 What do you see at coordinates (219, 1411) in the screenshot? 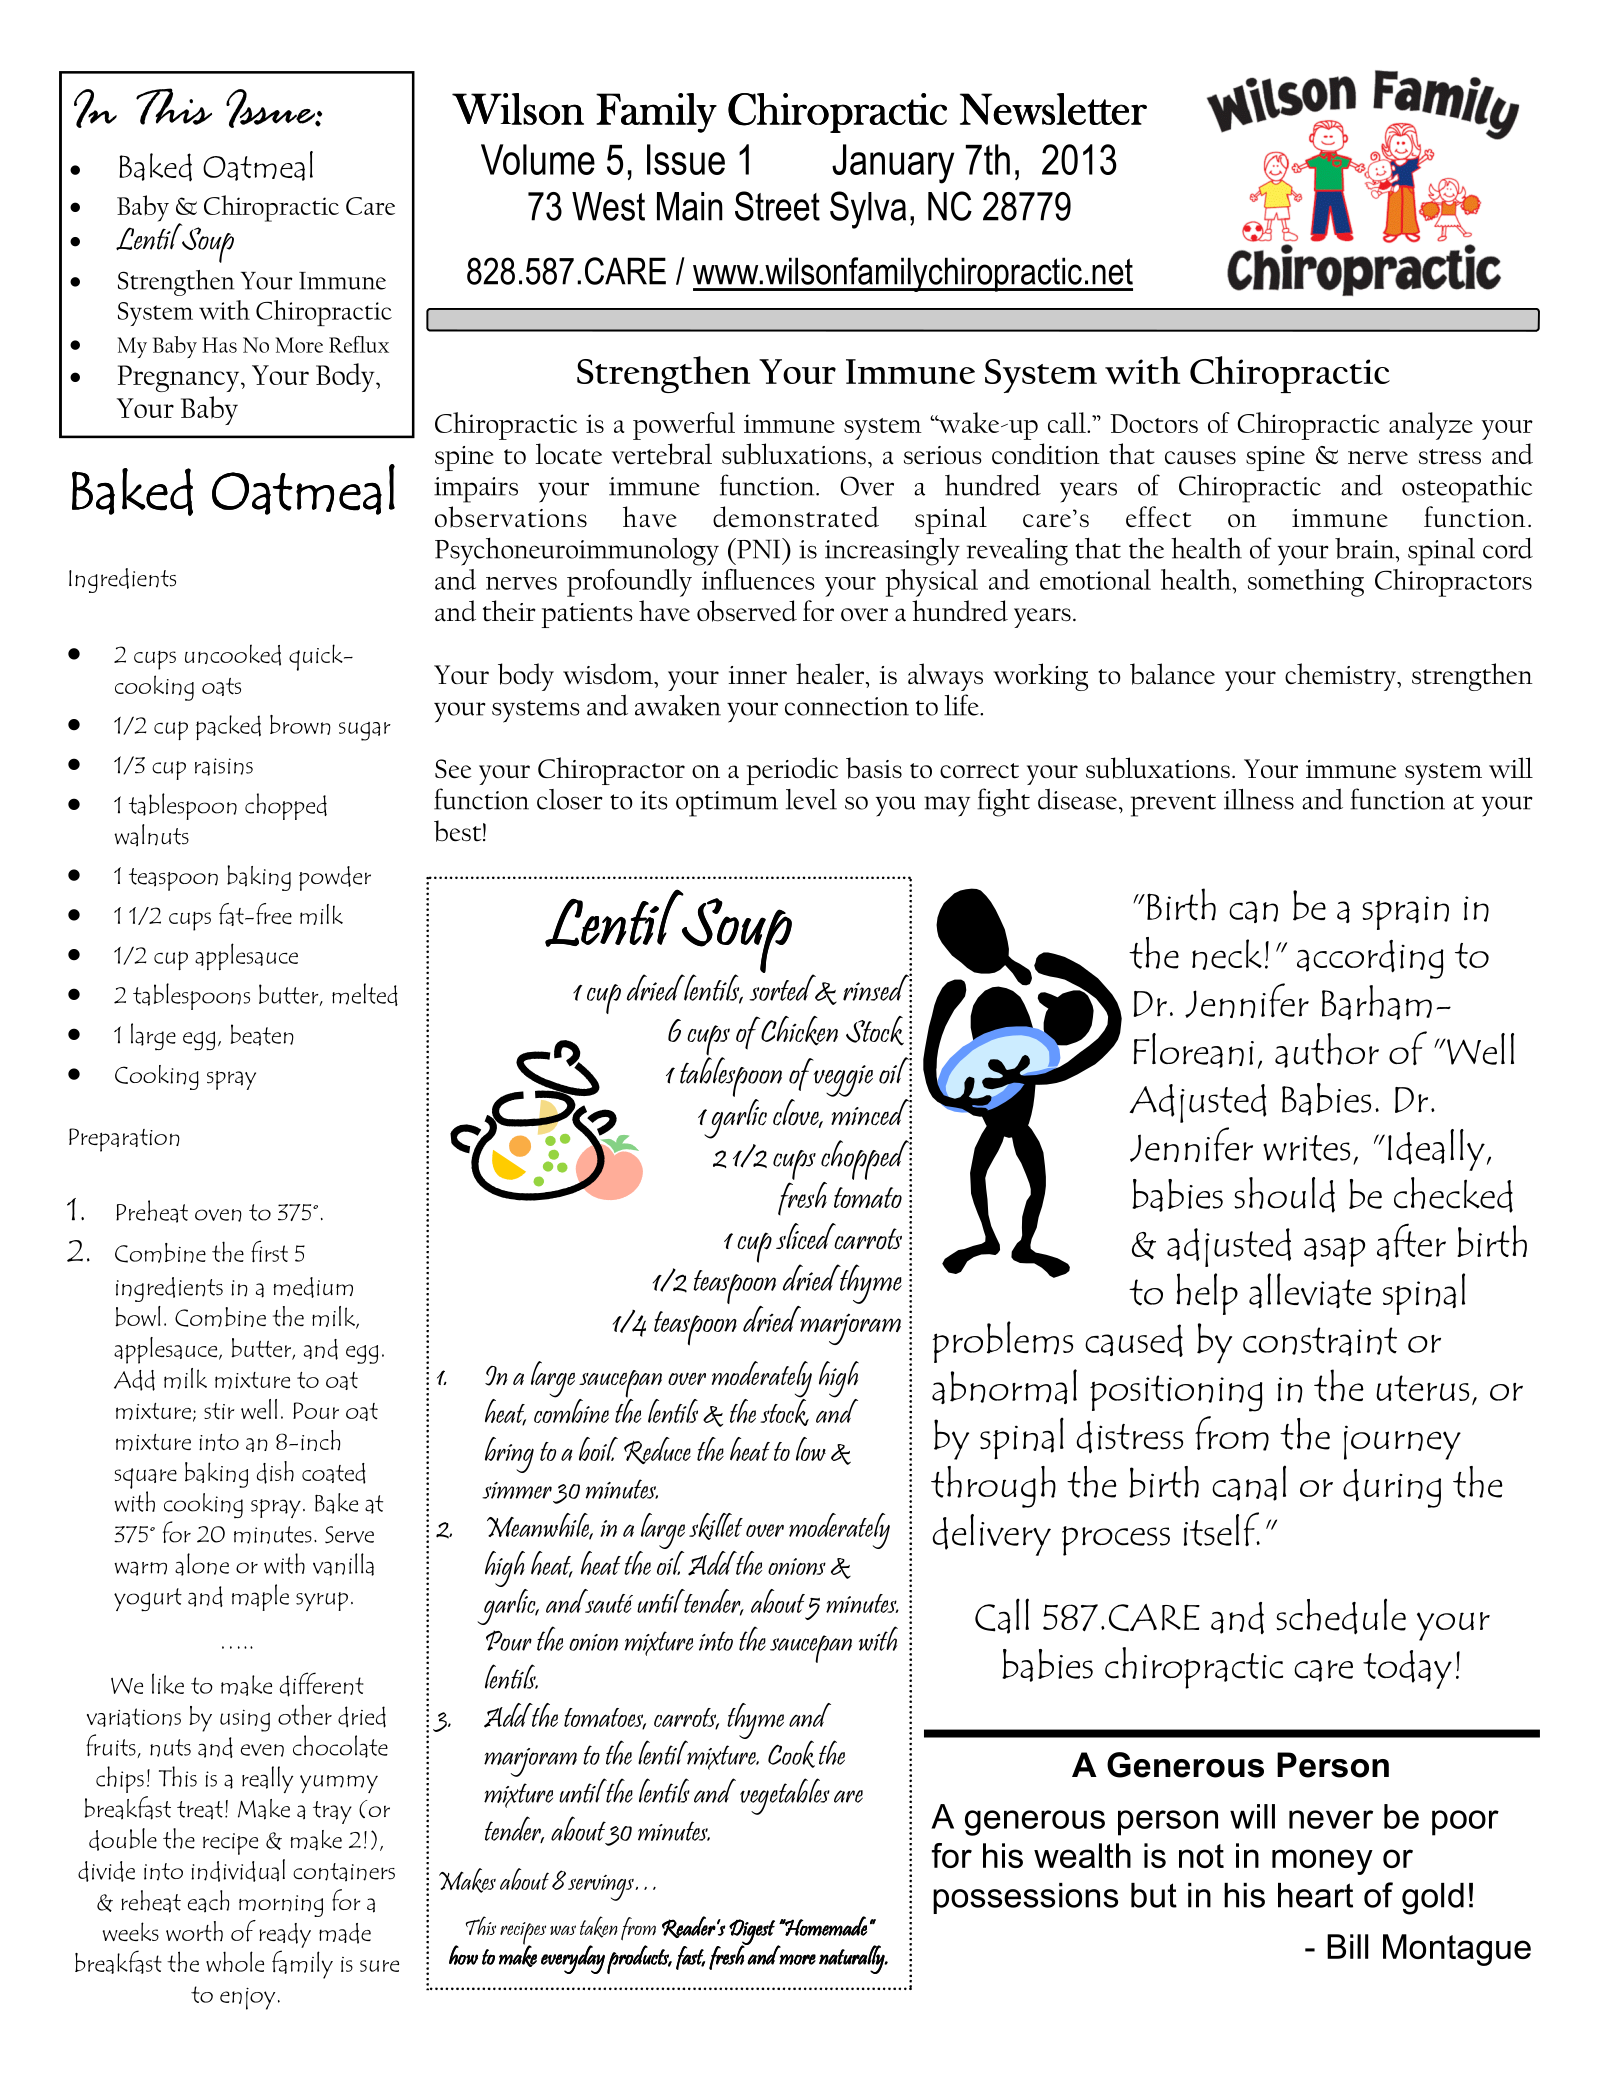
I see `stir` at bounding box center [219, 1411].
